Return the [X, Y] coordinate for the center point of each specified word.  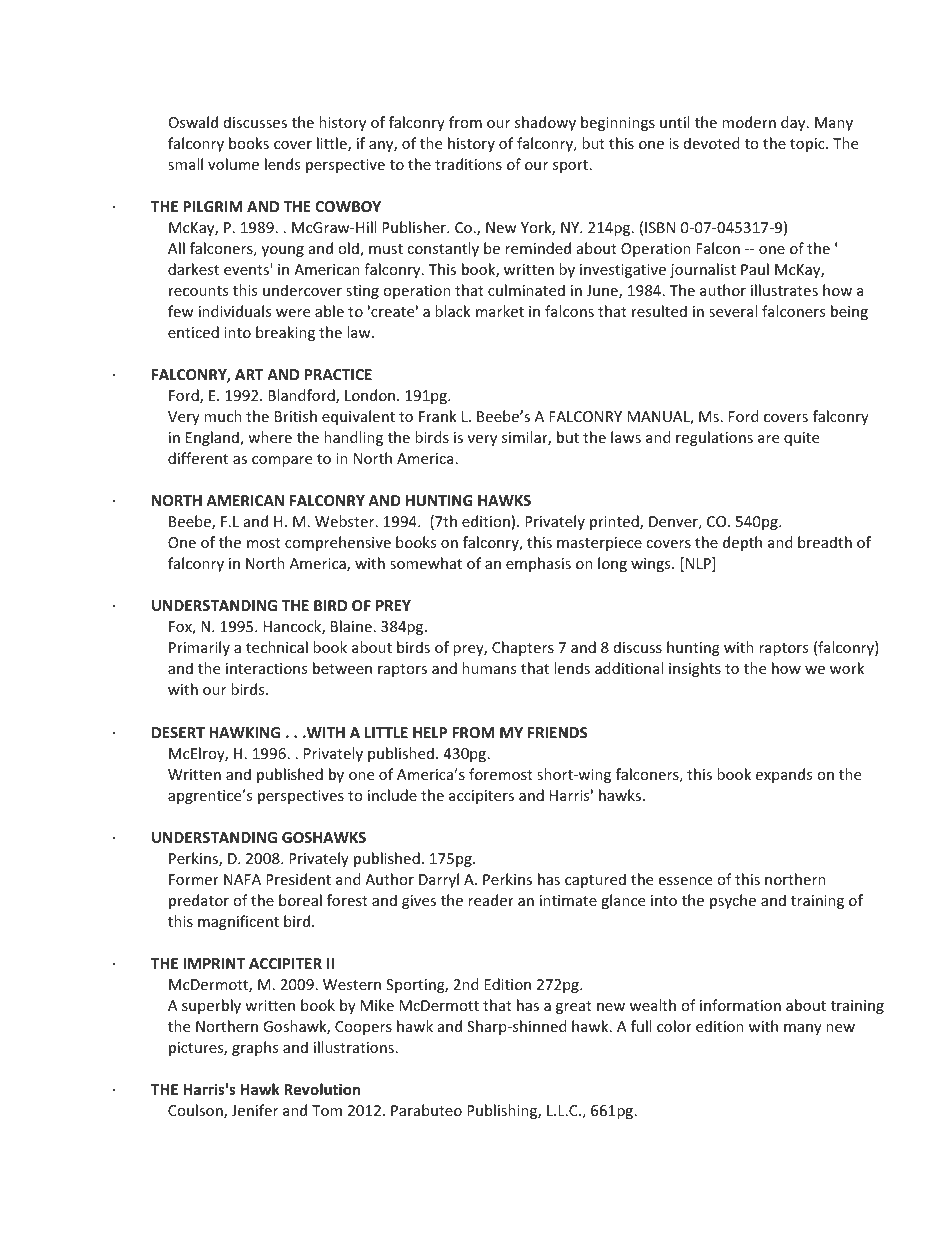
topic [808, 145]
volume [233, 164]
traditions [468, 164]
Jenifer [255, 1110]
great [574, 1007]
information [740, 1005]
